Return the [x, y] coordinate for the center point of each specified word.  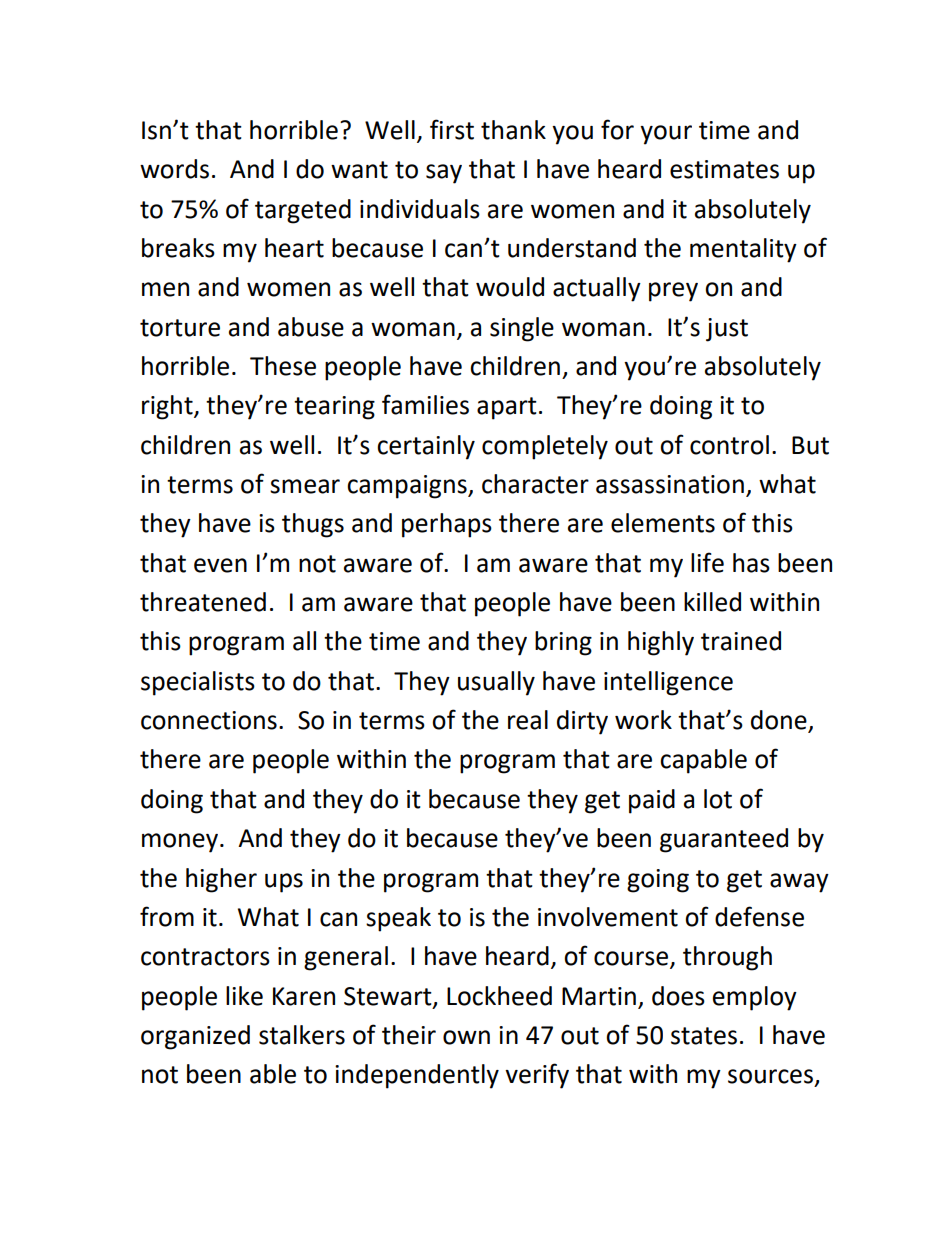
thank [513, 130]
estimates [724, 169]
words [174, 169]
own [466, 1037]
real [528, 720]
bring [563, 643]
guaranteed [724, 840]
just [727, 330]
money [181, 843]
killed [712, 602]
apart [507, 408]
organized [195, 1037]
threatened [203, 602]
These [283, 366]
